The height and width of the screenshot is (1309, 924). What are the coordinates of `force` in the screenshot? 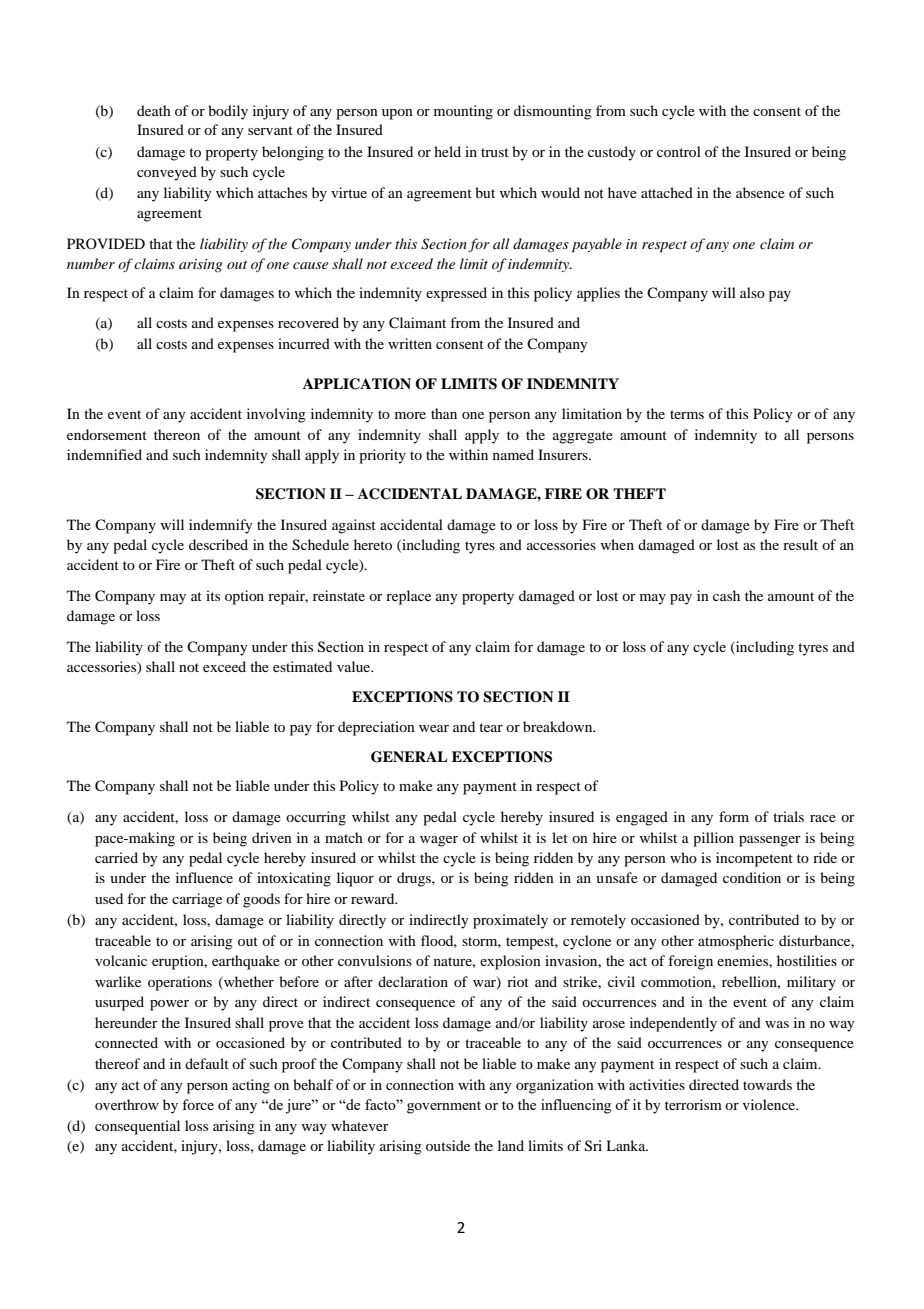 It's located at (198, 1104).
